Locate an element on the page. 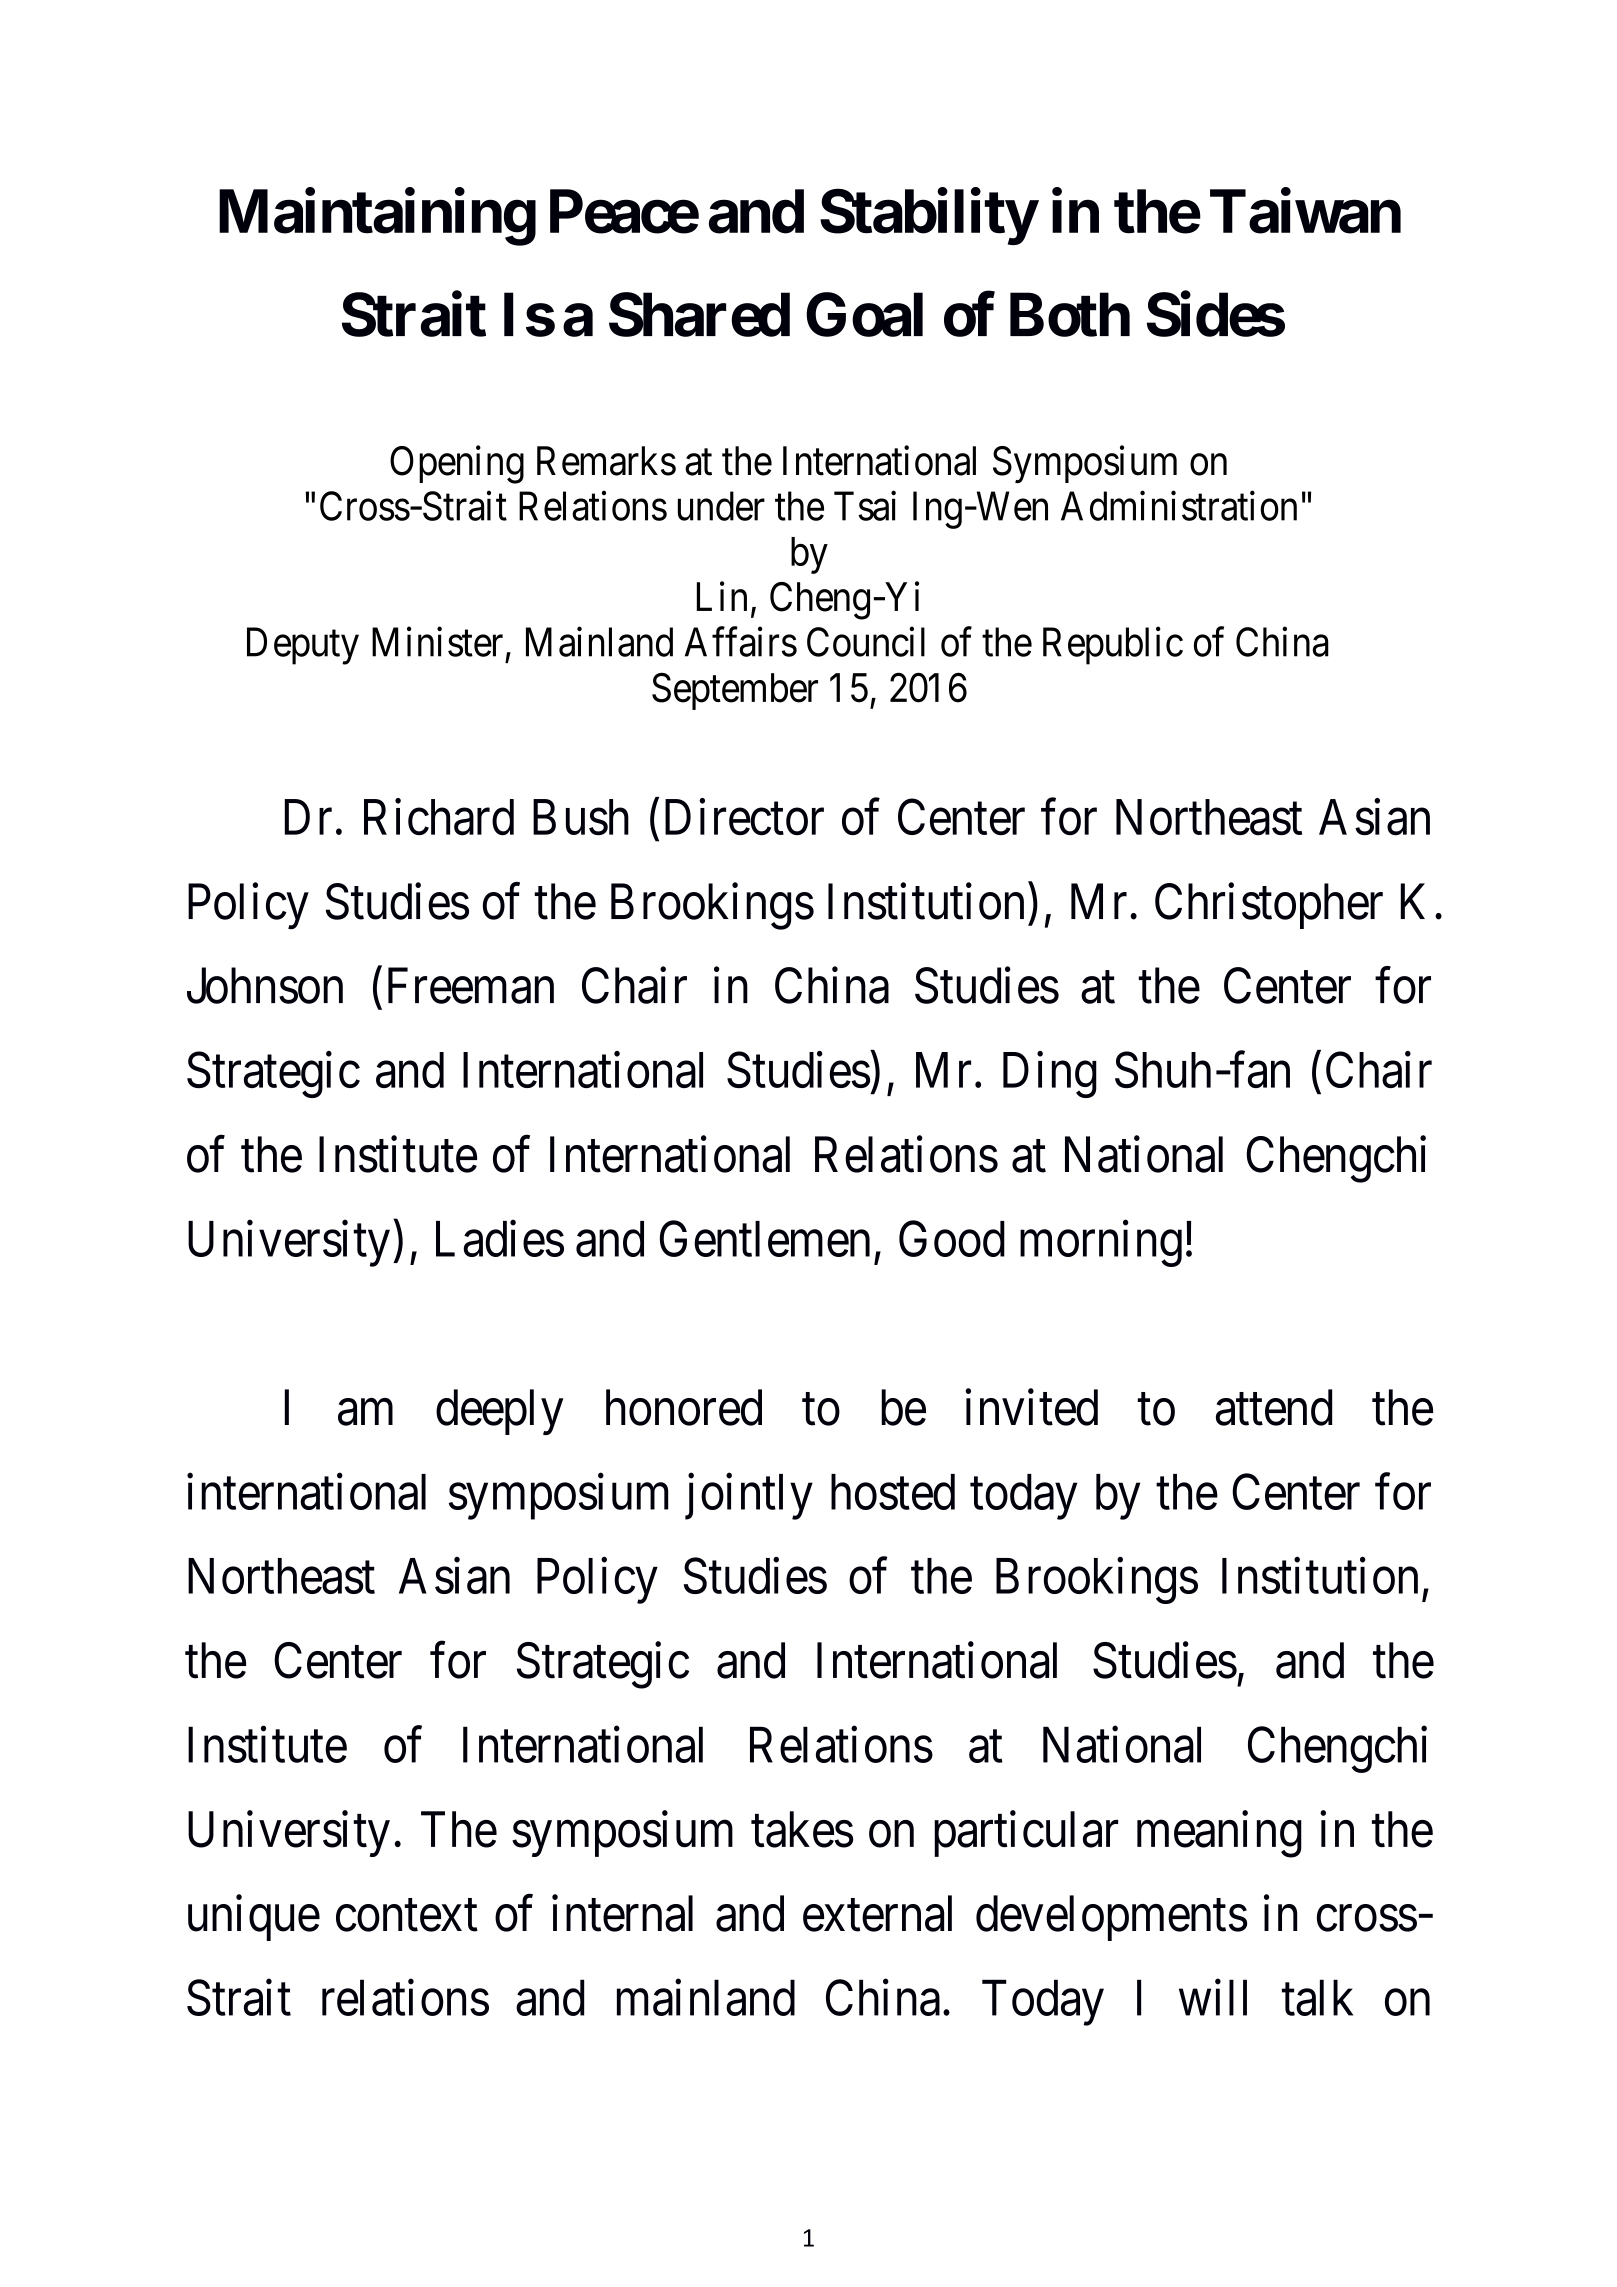 The width and height of the page is (1617, 2287). honored is located at coordinates (684, 1407).
